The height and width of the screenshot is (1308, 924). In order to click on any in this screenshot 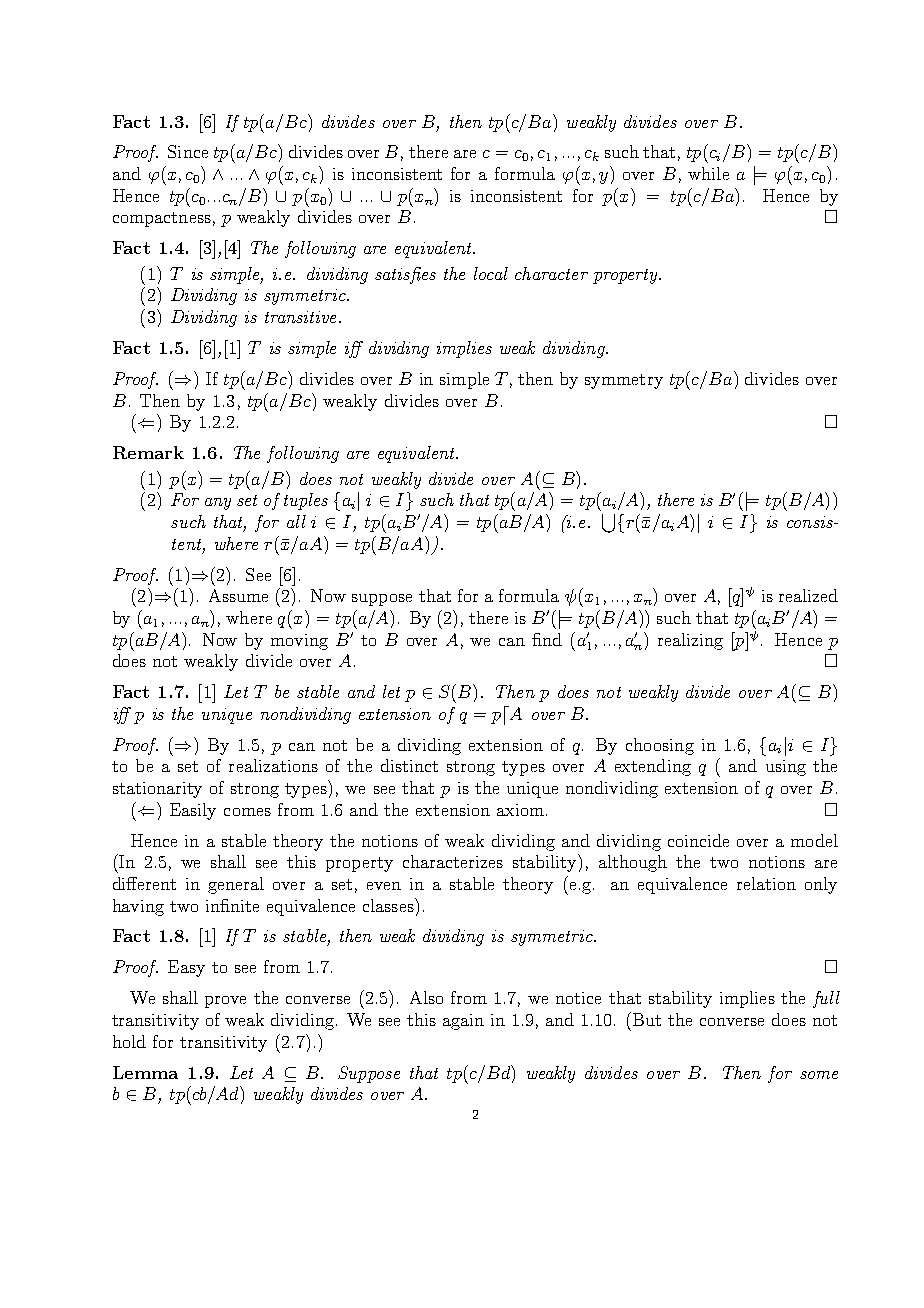, I will do `click(218, 504)`.
